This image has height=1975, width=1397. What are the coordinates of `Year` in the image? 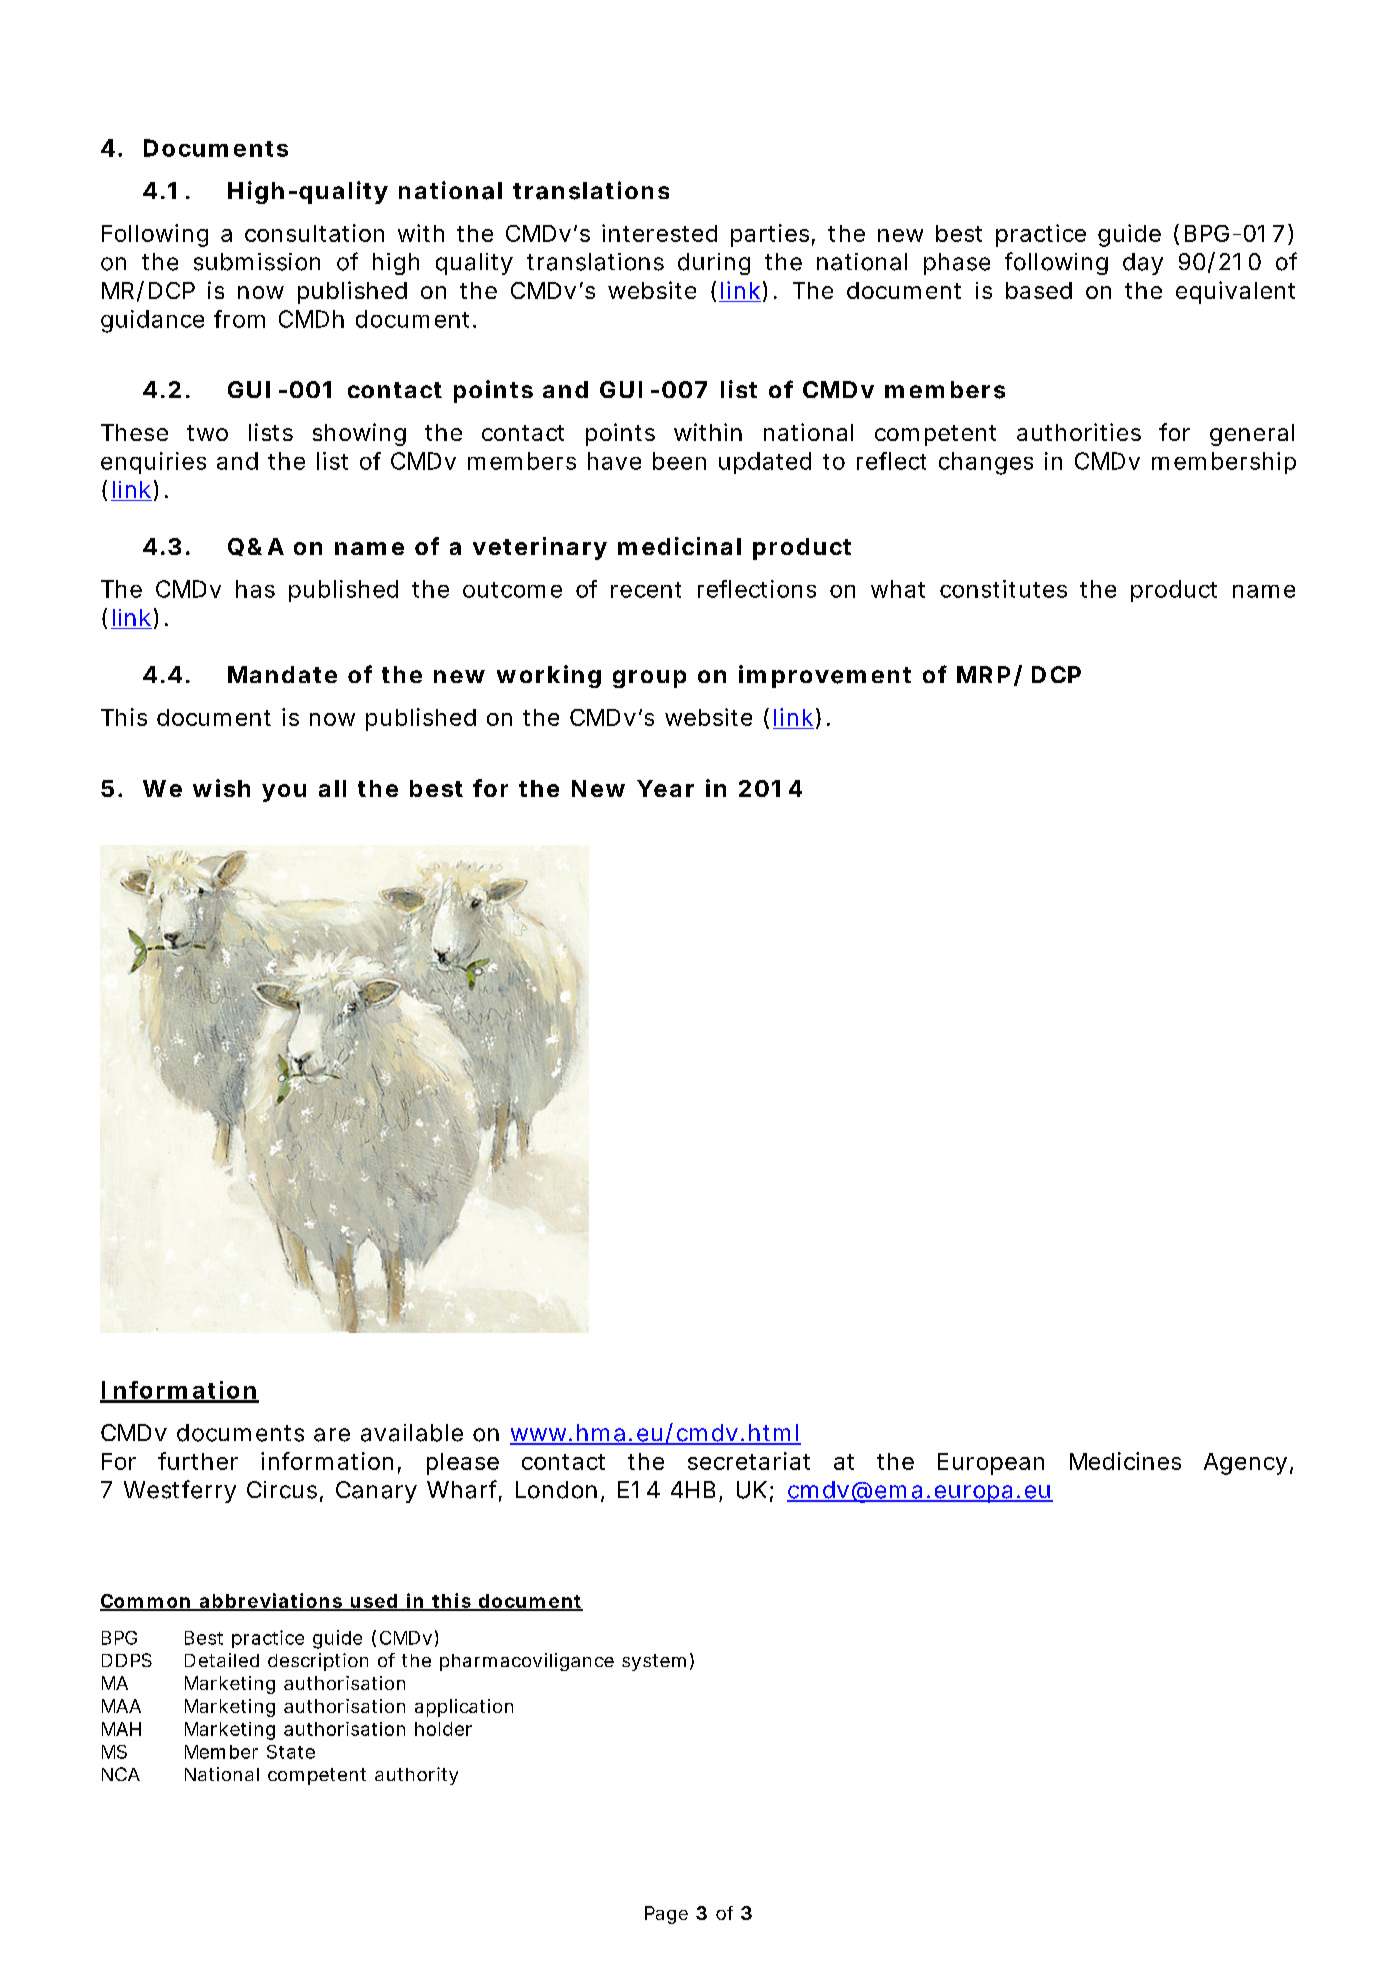 It's located at (665, 788).
